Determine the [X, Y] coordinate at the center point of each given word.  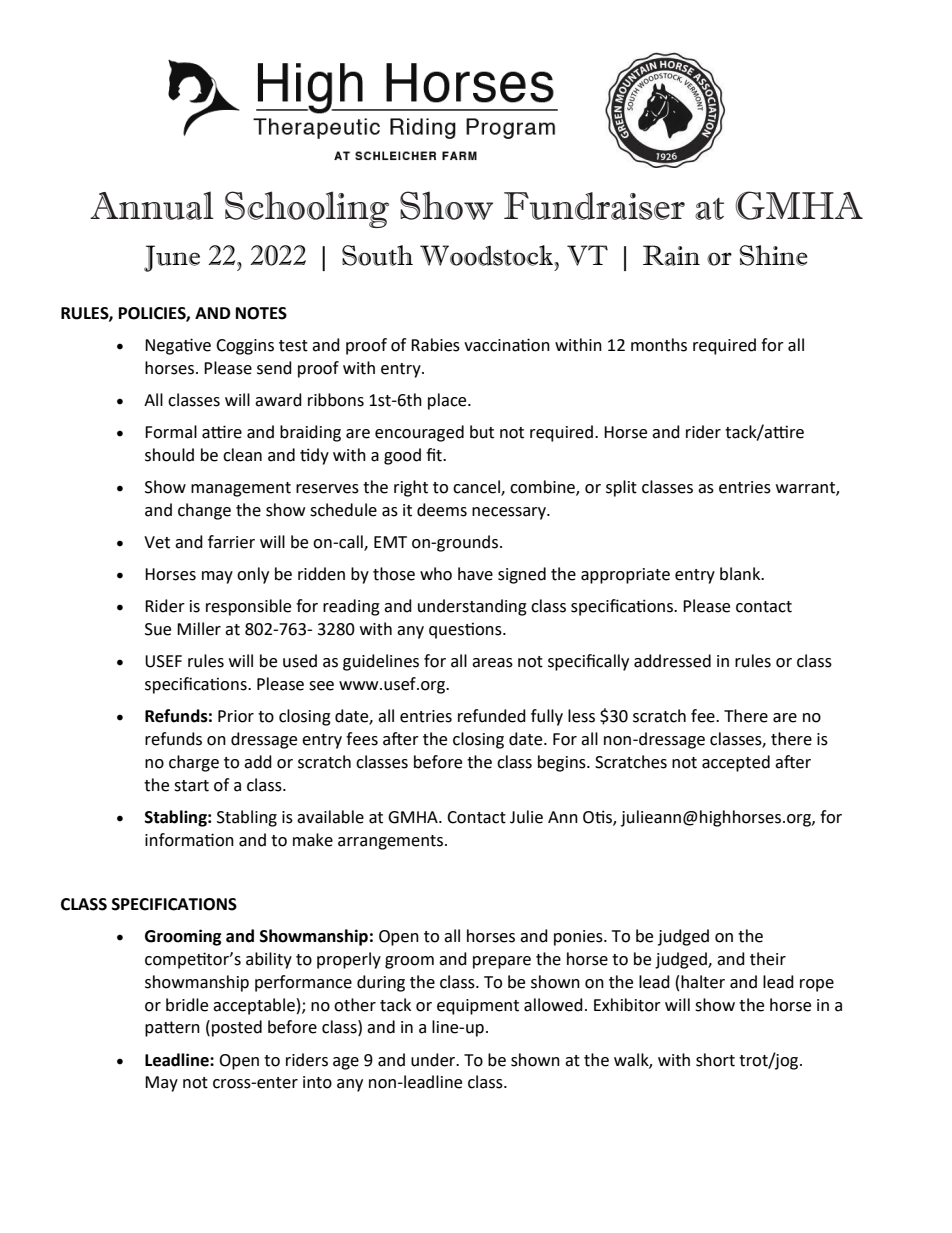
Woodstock [487, 255]
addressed [672, 661]
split [621, 488]
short [715, 1060]
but [482, 432]
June [172, 258]
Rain [671, 255]
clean [242, 455]
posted [237, 1028]
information [189, 840]
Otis [598, 818]
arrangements [392, 842]
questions [466, 631]
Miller [199, 629]
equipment [478, 1007]
